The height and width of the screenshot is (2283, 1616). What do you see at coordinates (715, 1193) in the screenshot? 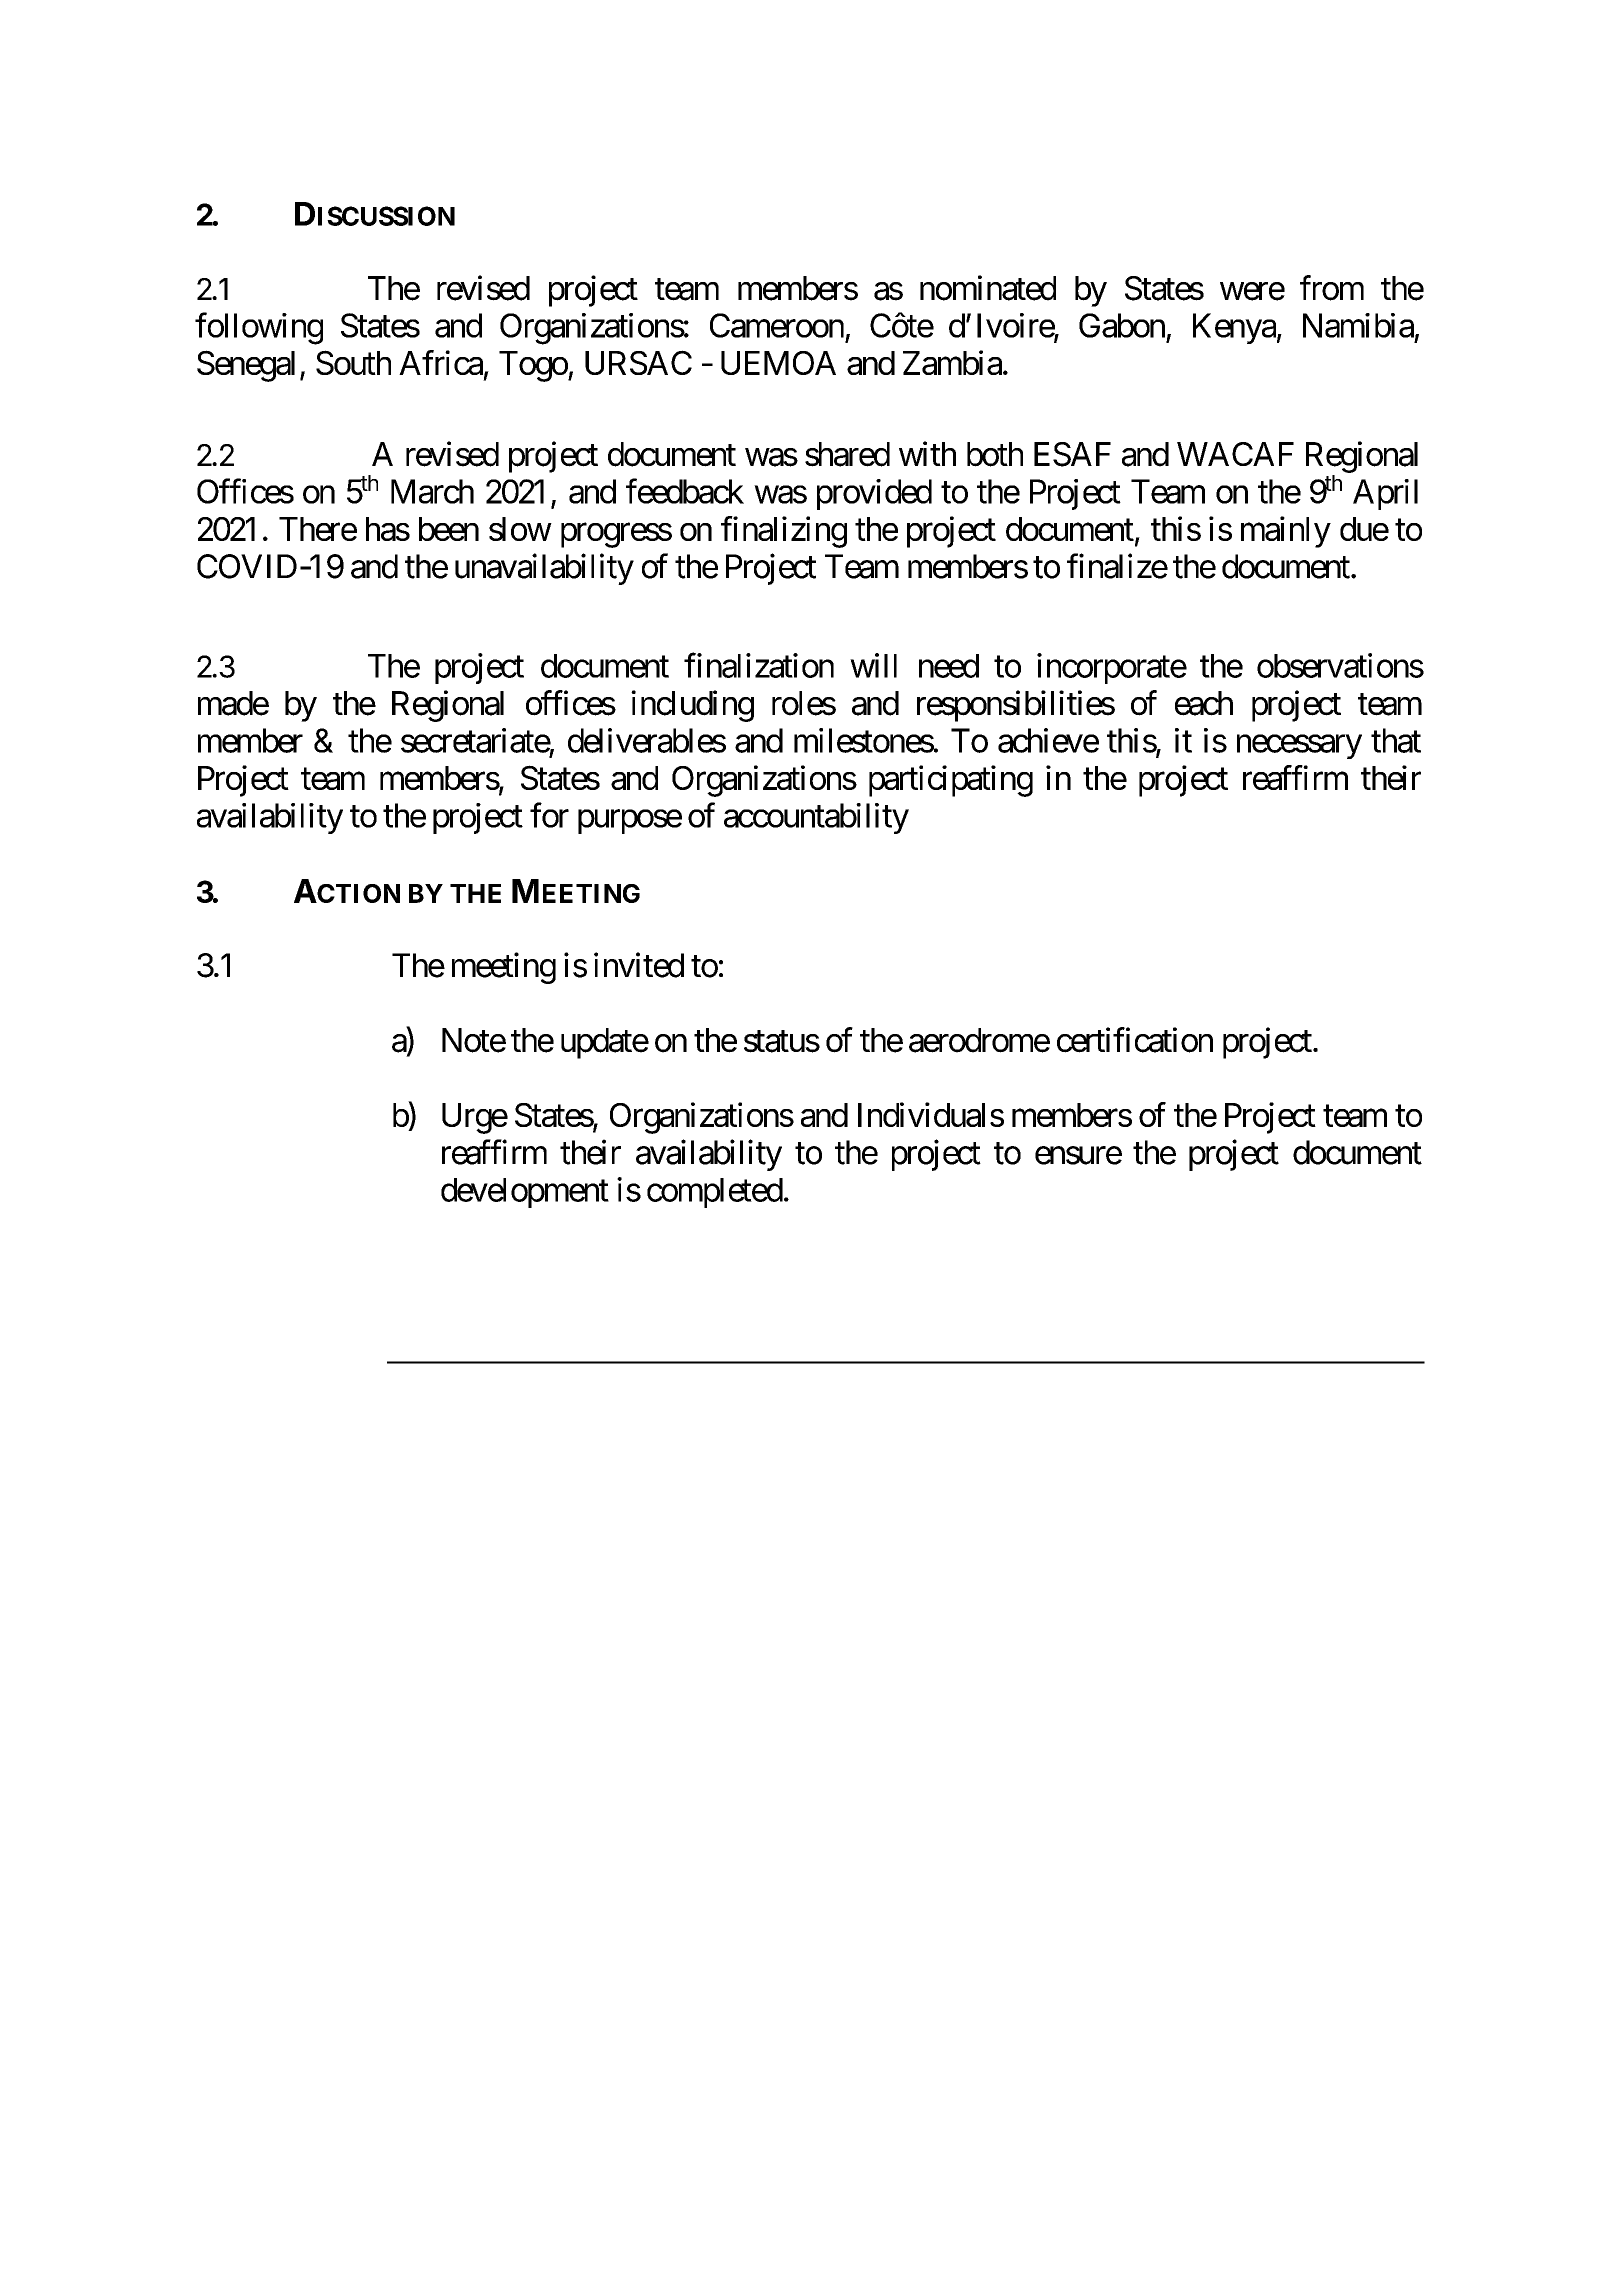
I see `completed` at bounding box center [715, 1193].
